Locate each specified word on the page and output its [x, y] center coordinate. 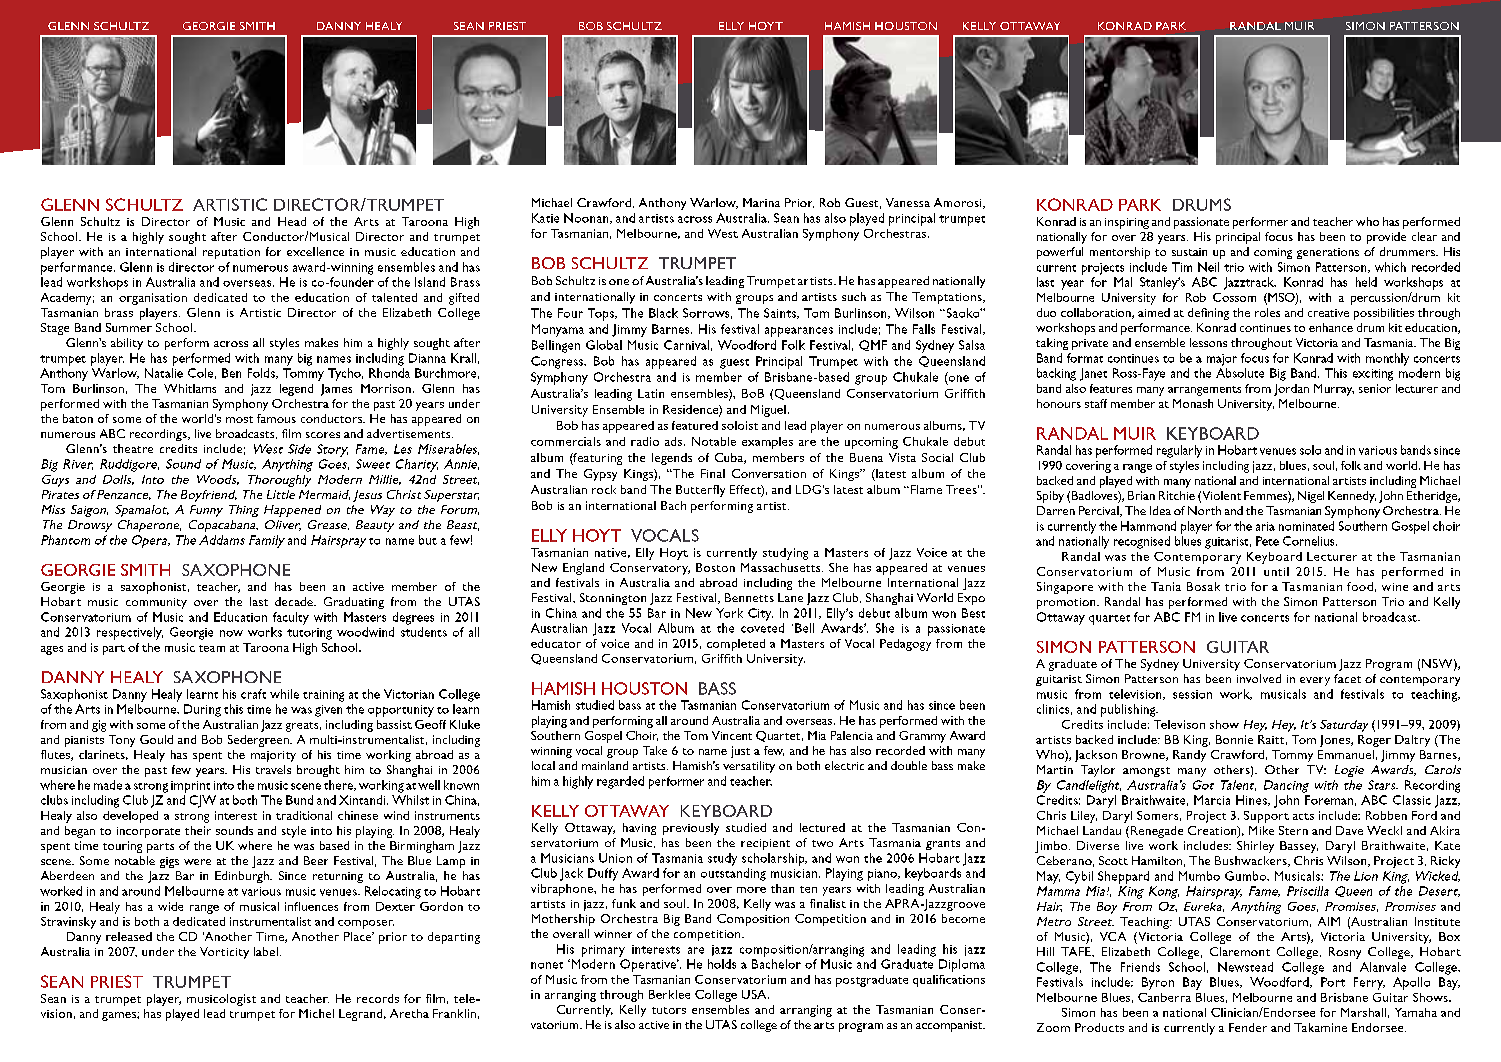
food [1360, 586]
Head [292, 221]
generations [1328, 253]
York [729, 613]
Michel [316, 1013]
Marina [761, 202]
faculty [291, 618]
